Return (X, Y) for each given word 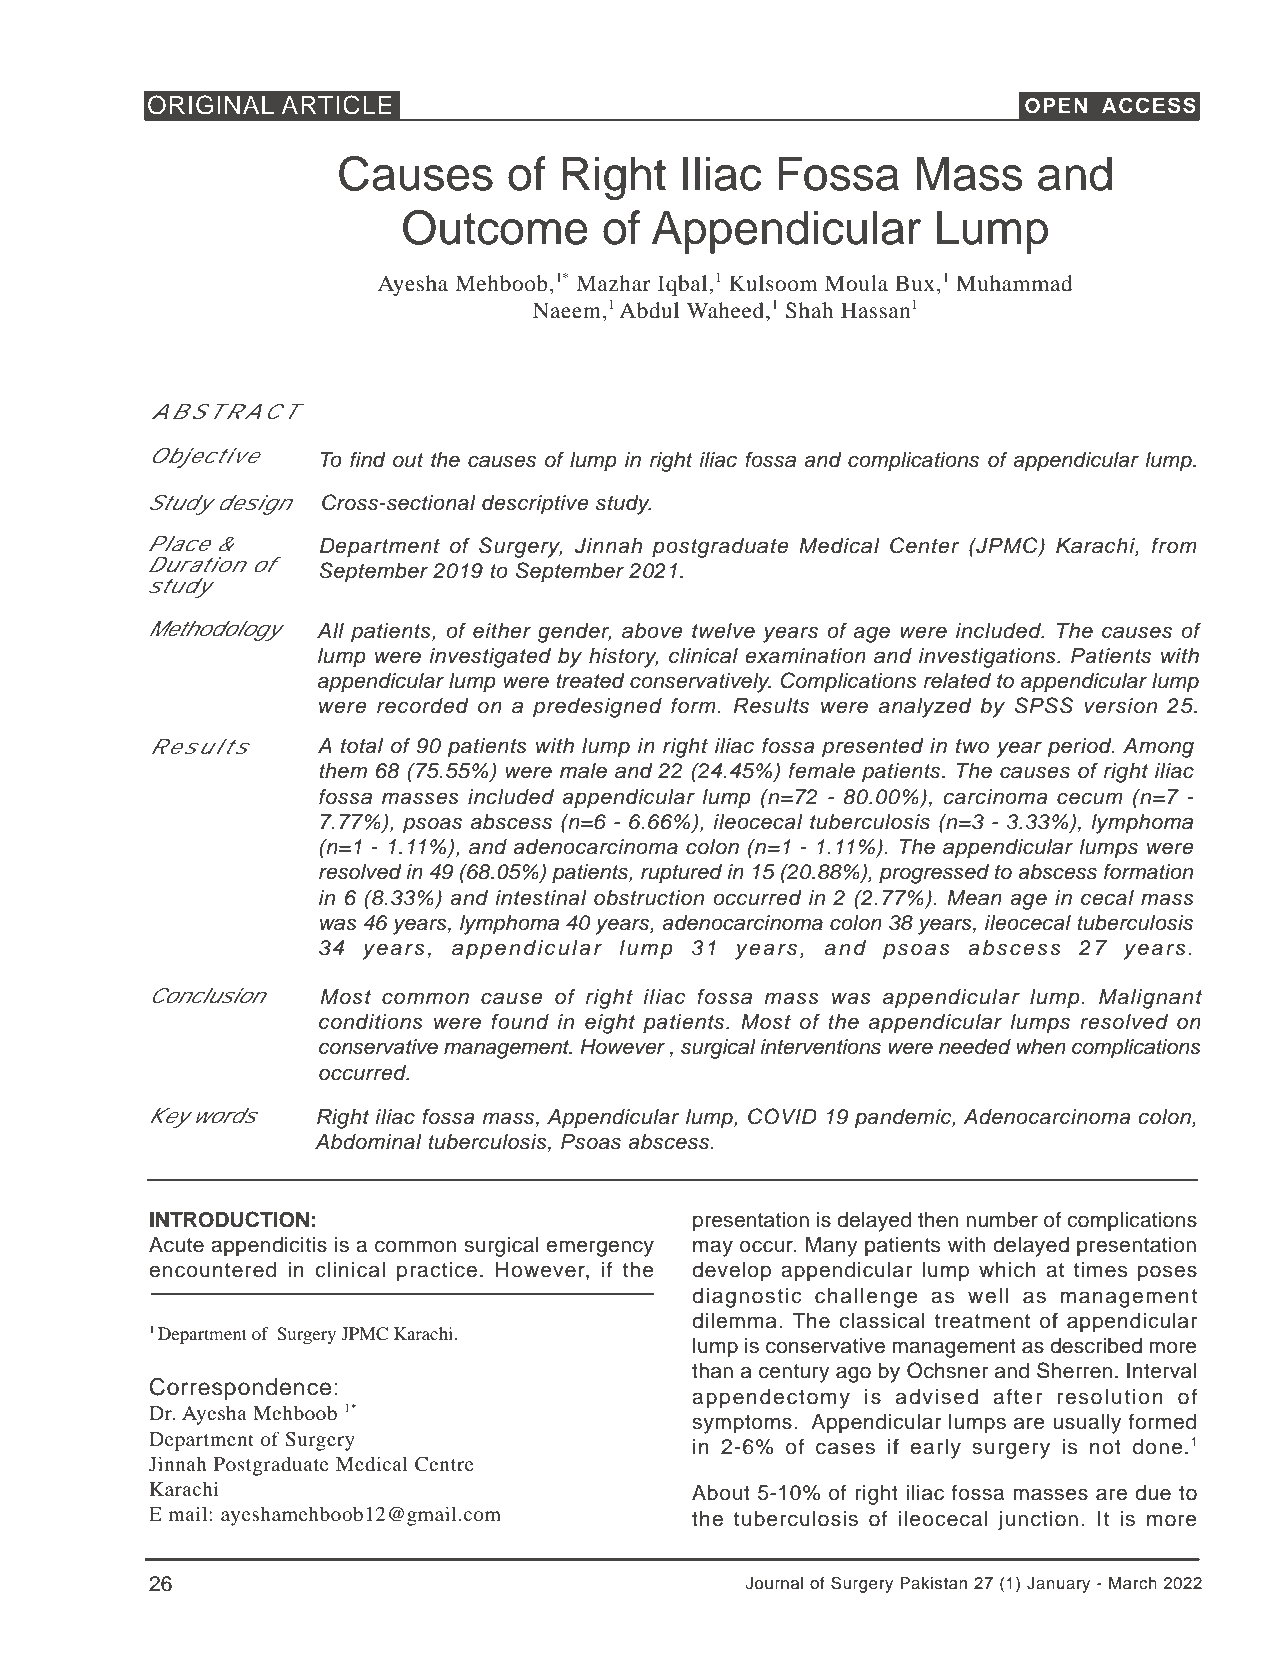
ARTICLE (336, 105)
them (343, 771)
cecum (1090, 798)
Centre (444, 1464)
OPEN (1056, 106)
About (721, 1493)
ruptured (681, 874)
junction (1038, 1521)
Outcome (495, 227)
